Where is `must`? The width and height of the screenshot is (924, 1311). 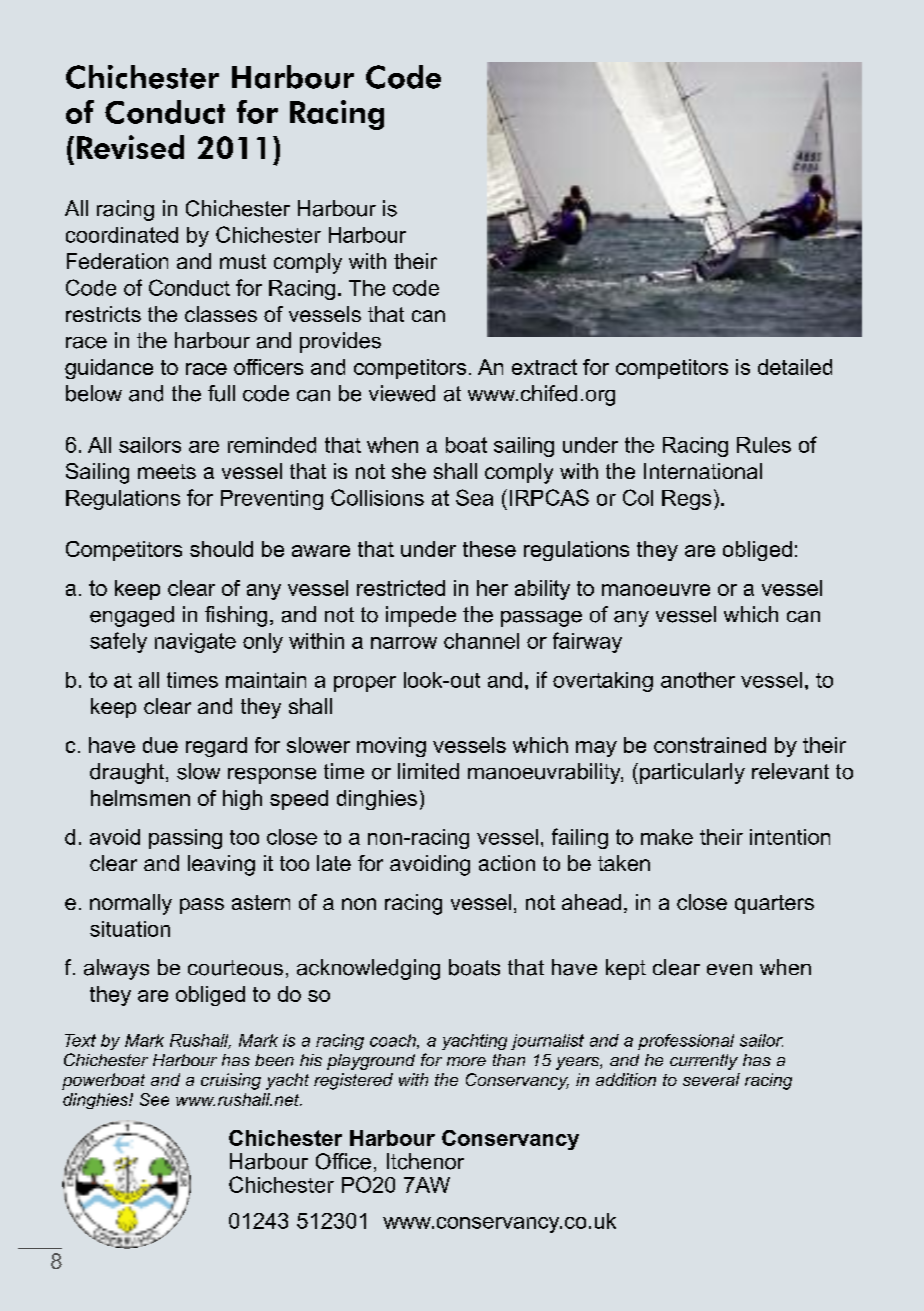
must is located at coordinates (243, 261).
